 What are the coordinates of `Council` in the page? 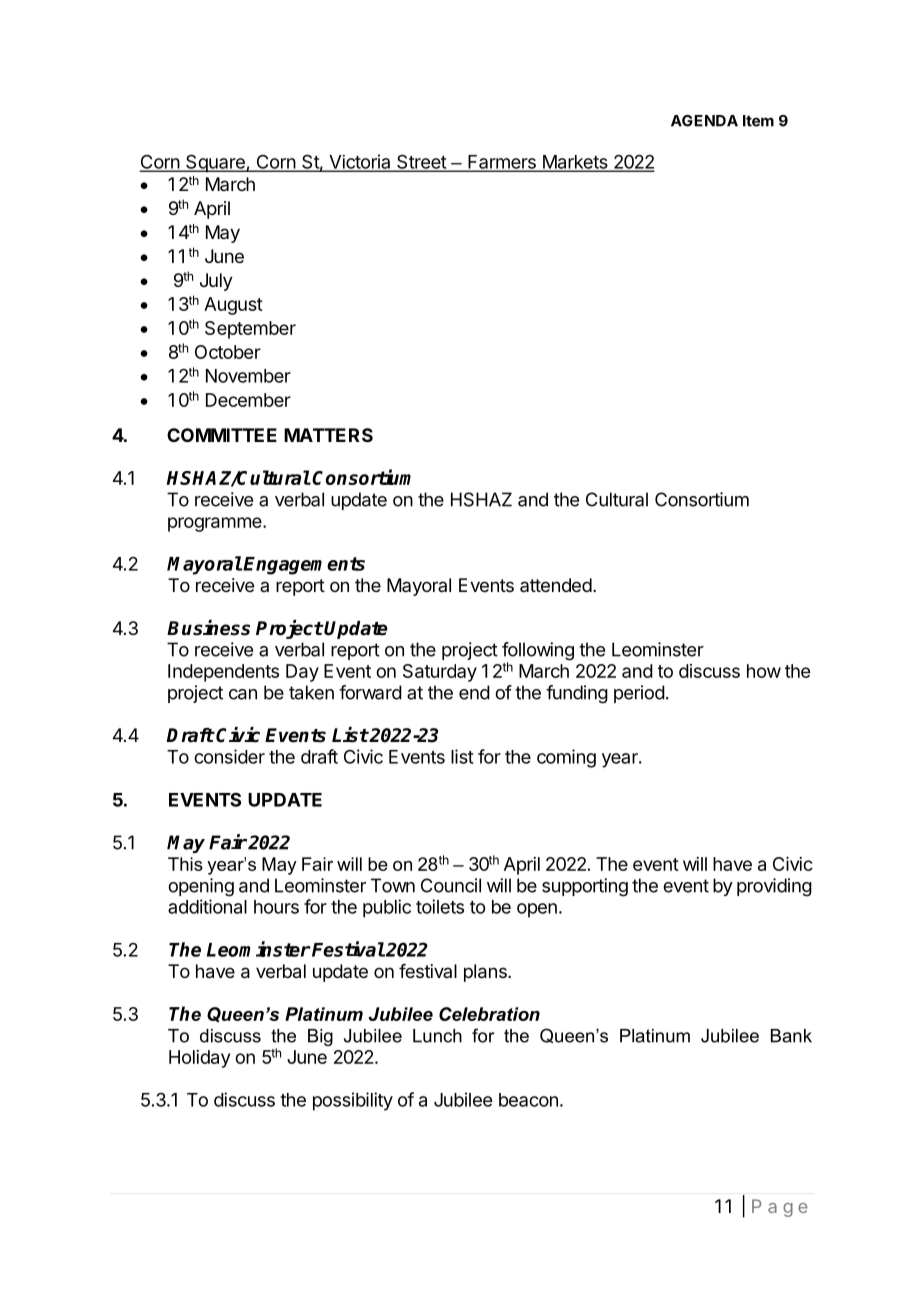 It's located at (451, 885).
